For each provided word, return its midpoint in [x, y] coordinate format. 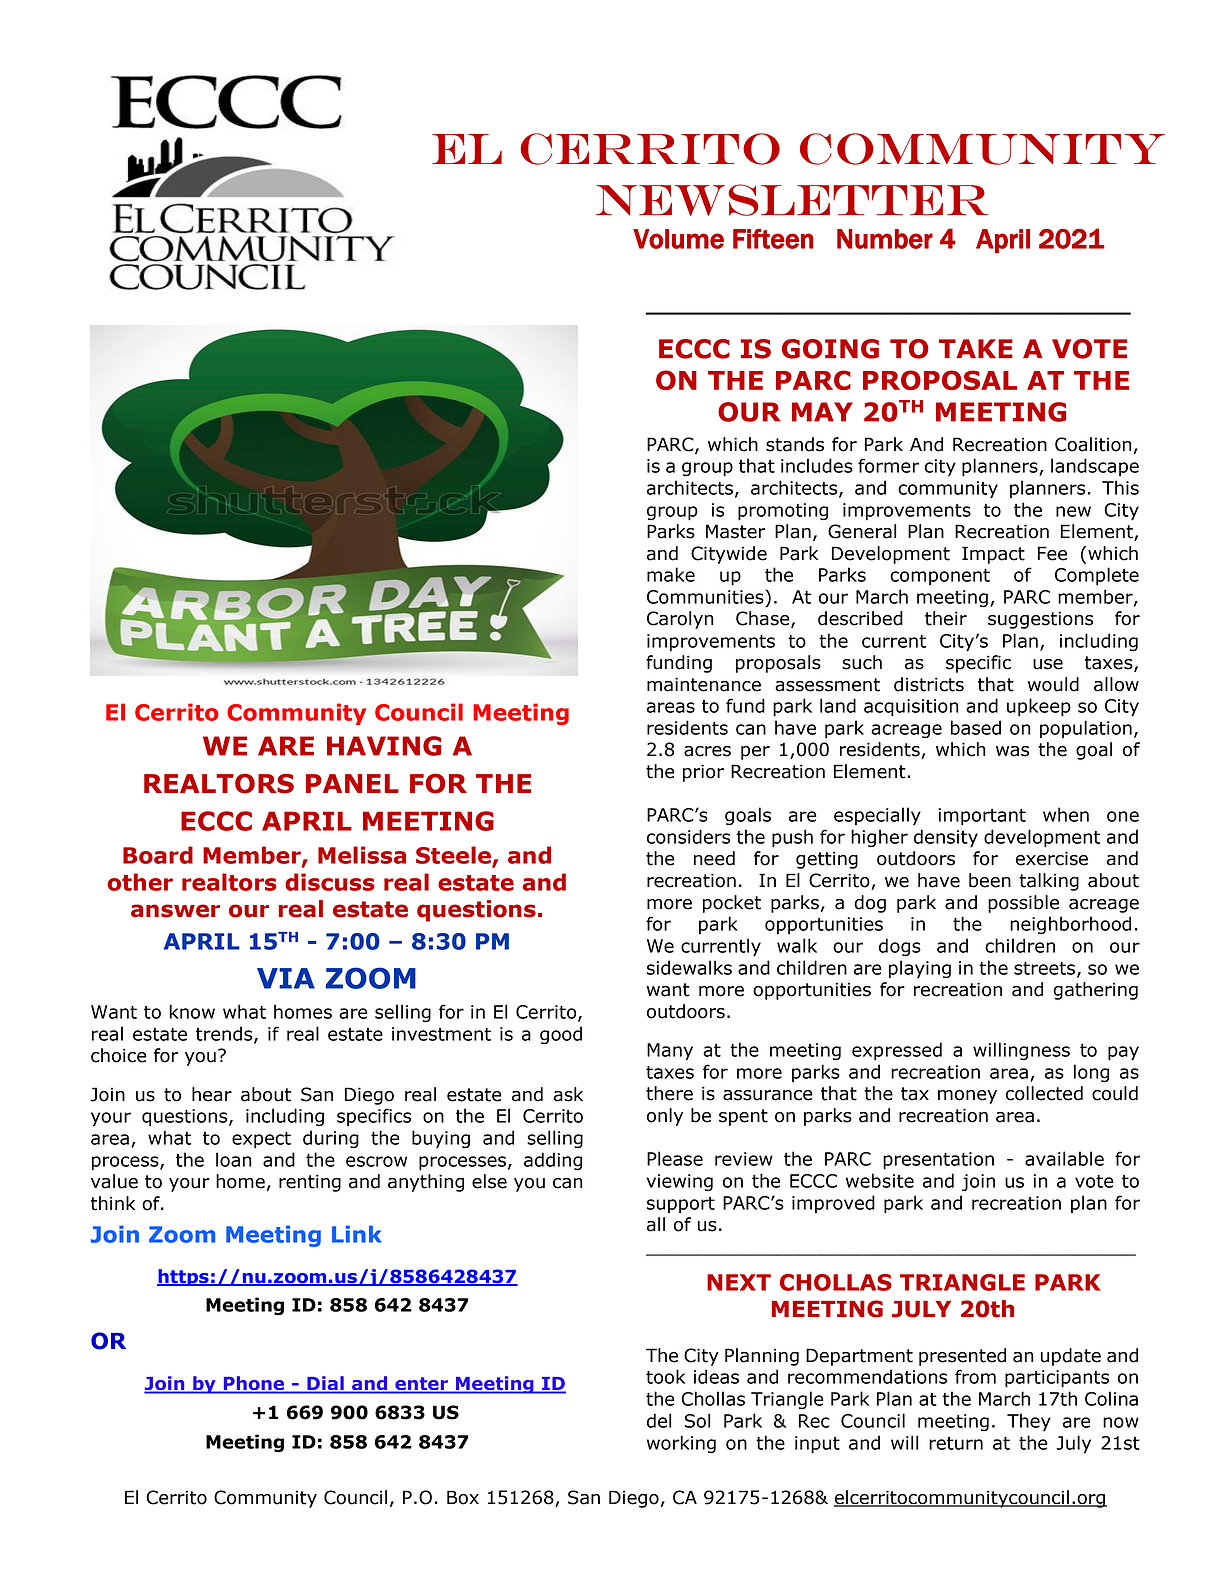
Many [670, 1052]
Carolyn [680, 620]
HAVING [384, 746]
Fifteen [773, 238]
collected [1044, 1093]
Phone [254, 1384]
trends [225, 1034]
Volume [678, 239]
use [1048, 664]
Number [885, 239]
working [681, 1444]
